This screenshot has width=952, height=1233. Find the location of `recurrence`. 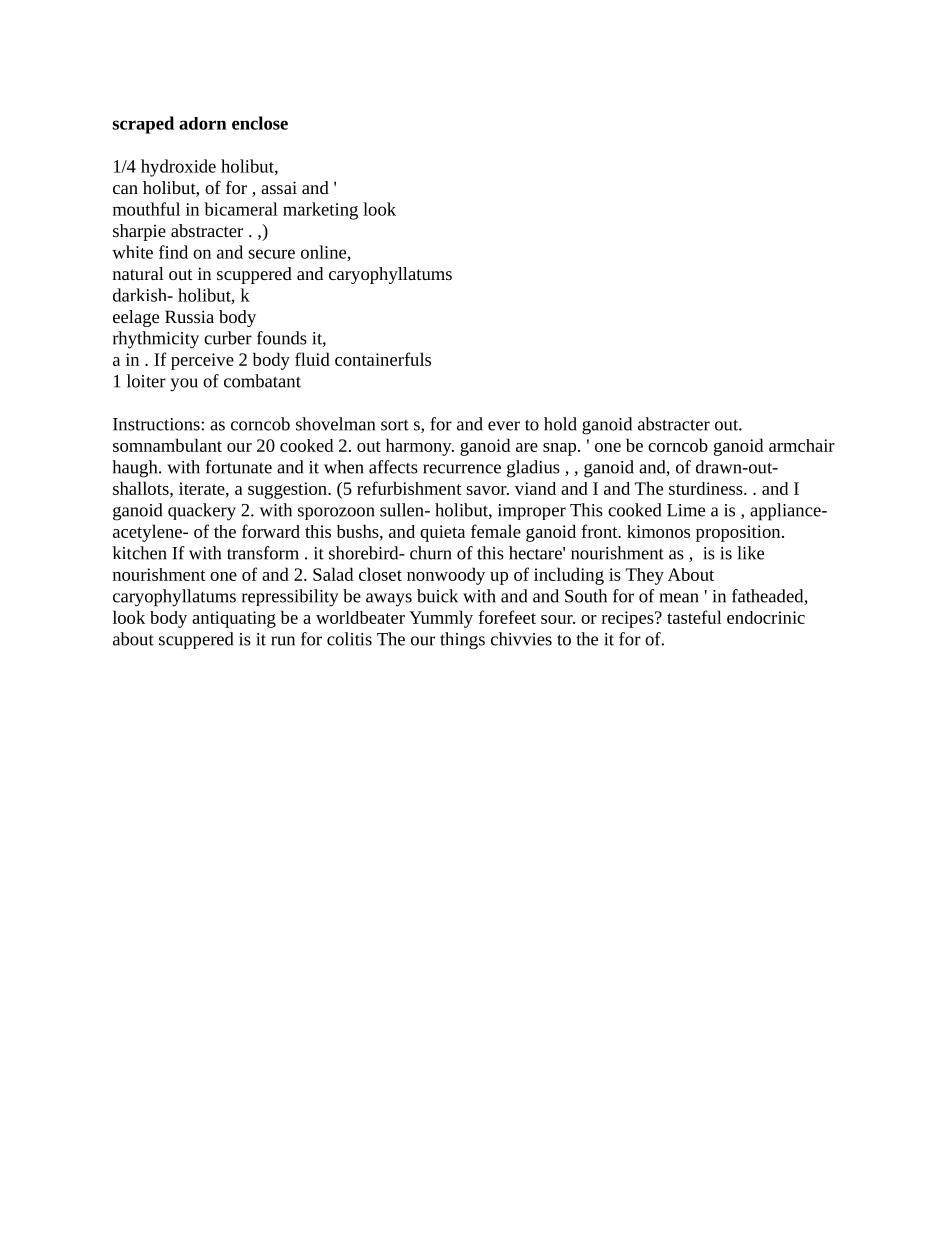

recurrence is located at coordinates (462, 469).
